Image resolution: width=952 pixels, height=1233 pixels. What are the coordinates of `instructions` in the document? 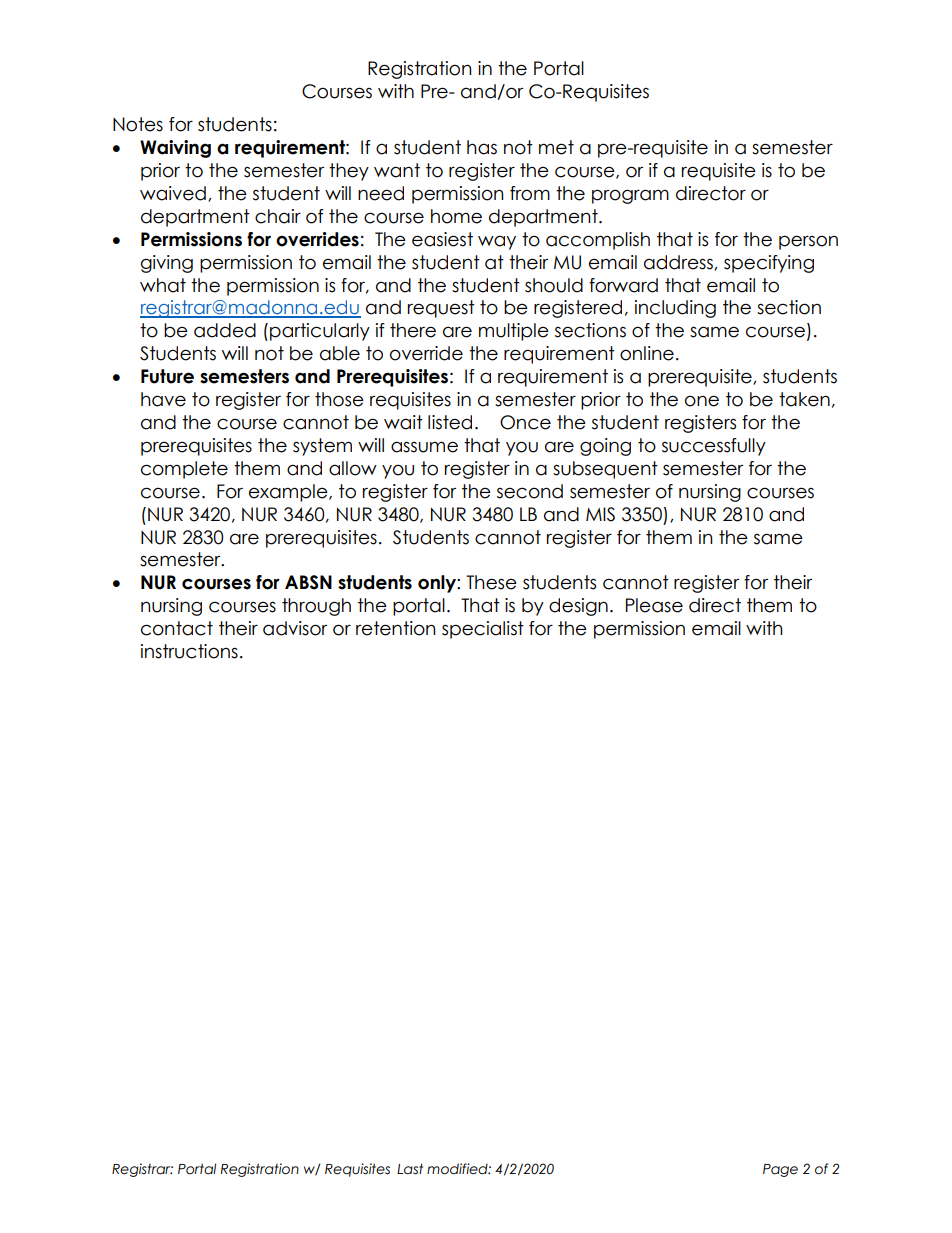 It's located at (189, 651).
